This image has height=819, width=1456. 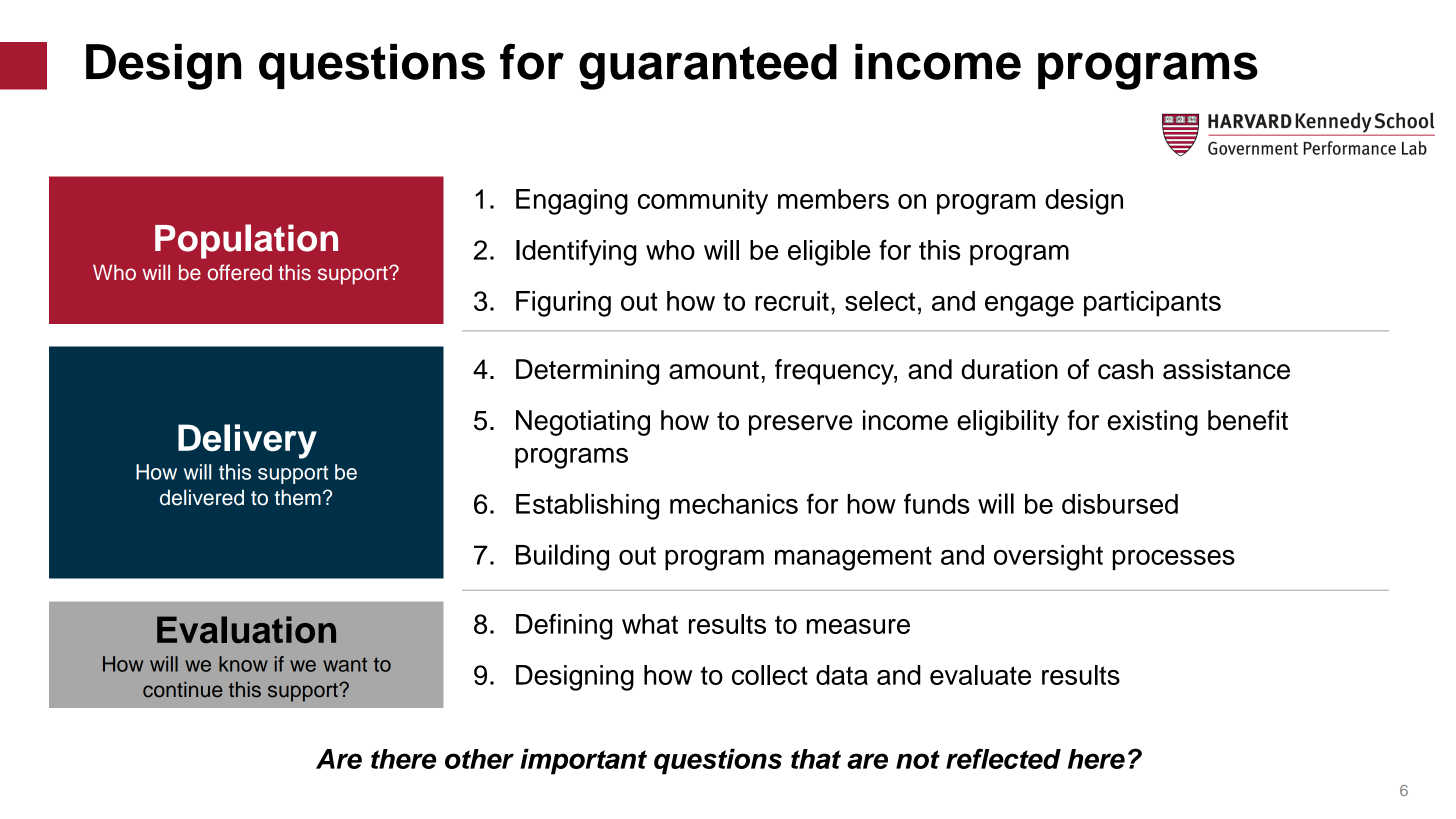 What do you see at coordinates (801, 425) in the image?
I see `preserve` at bounding box center [801, 425].
